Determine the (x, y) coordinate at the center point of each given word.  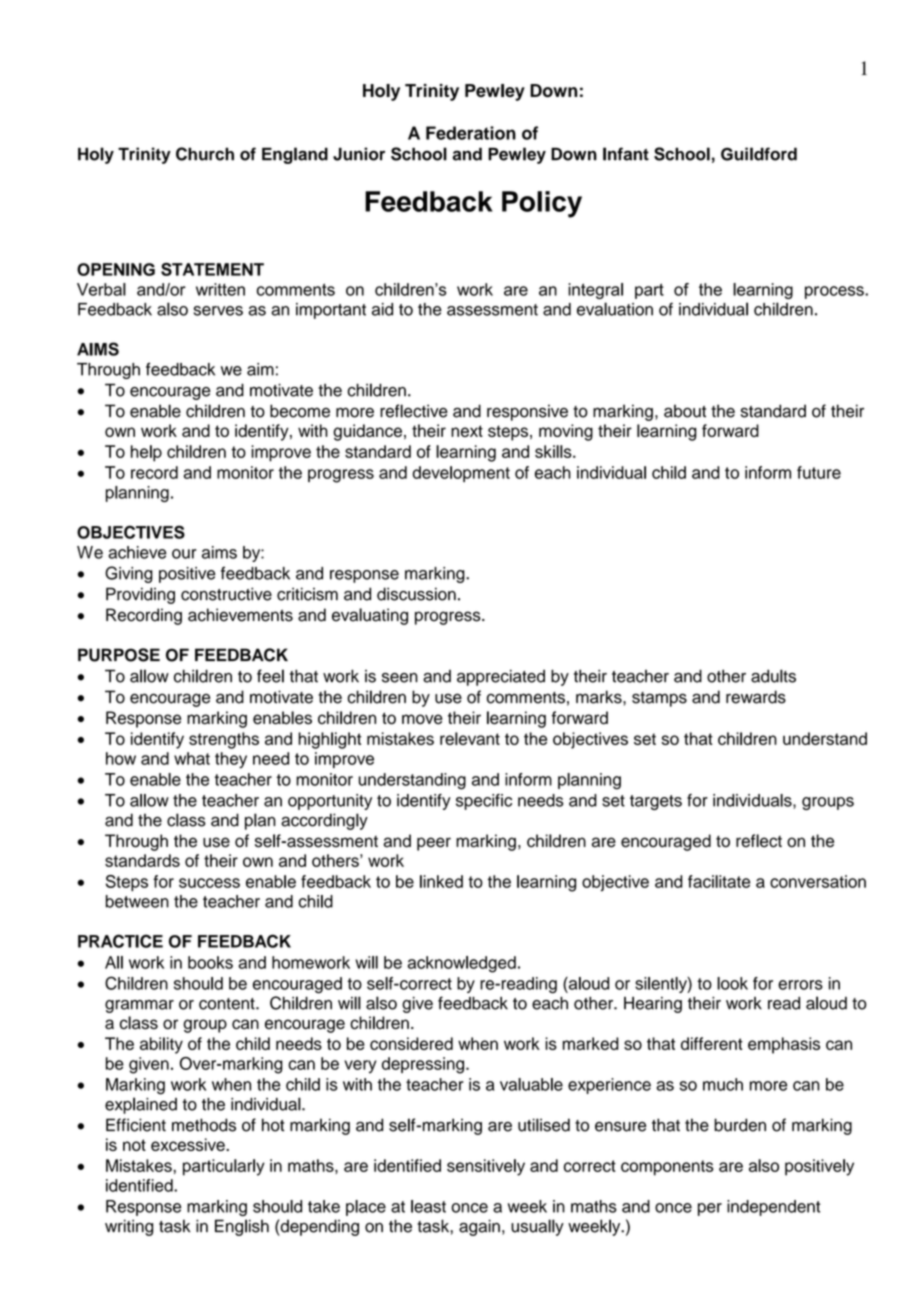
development (461, 474)
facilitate (719, 881)
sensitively (486, 1167)
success (209, 883)
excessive (189, 1144)
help (146, 453)
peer (434, 844)
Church (205, 154)
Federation (471, 133)
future (819, 472)
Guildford (759, 154)
